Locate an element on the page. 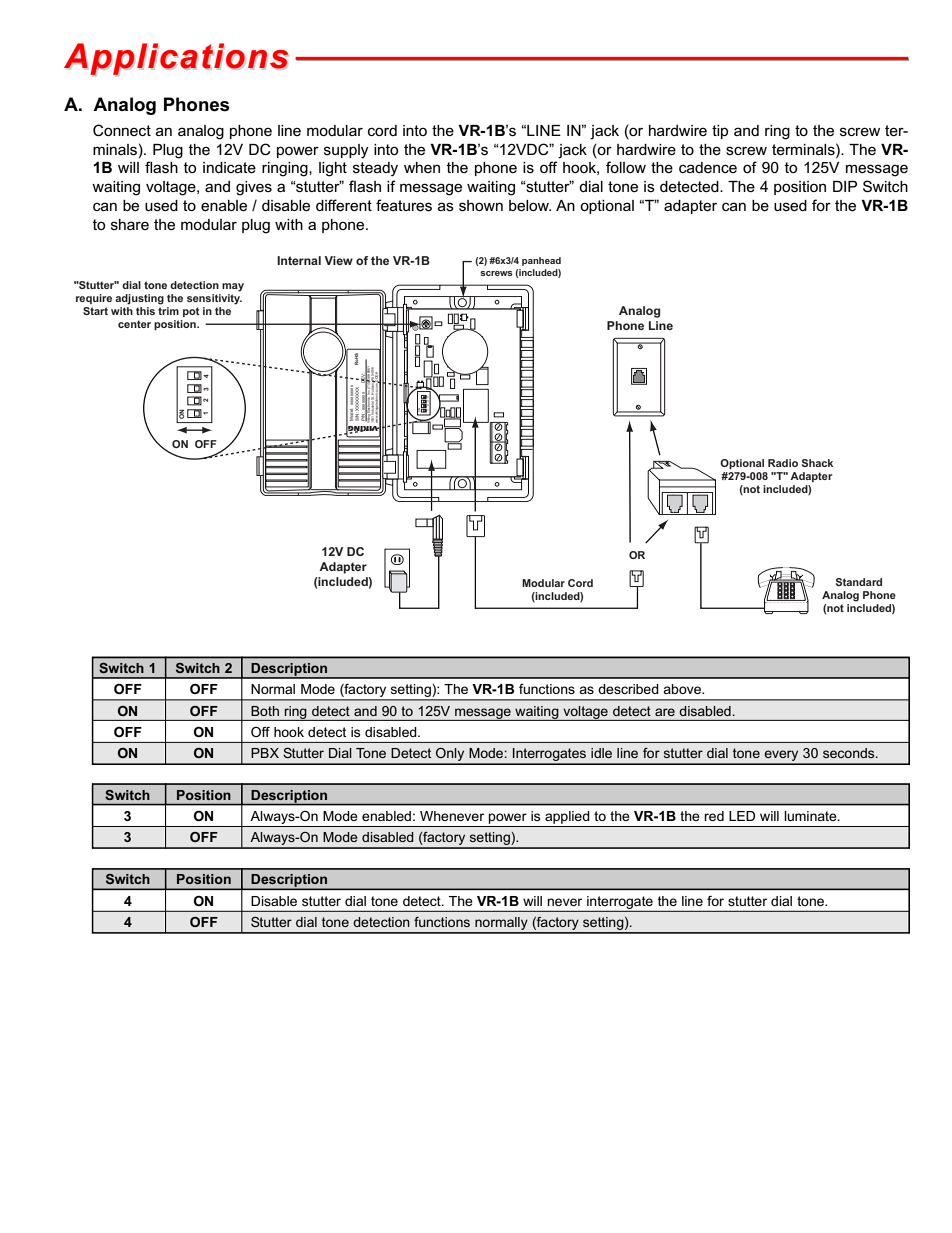 This page has height=1233, width=952. sensitivity is located at coordinates (214, 298).
